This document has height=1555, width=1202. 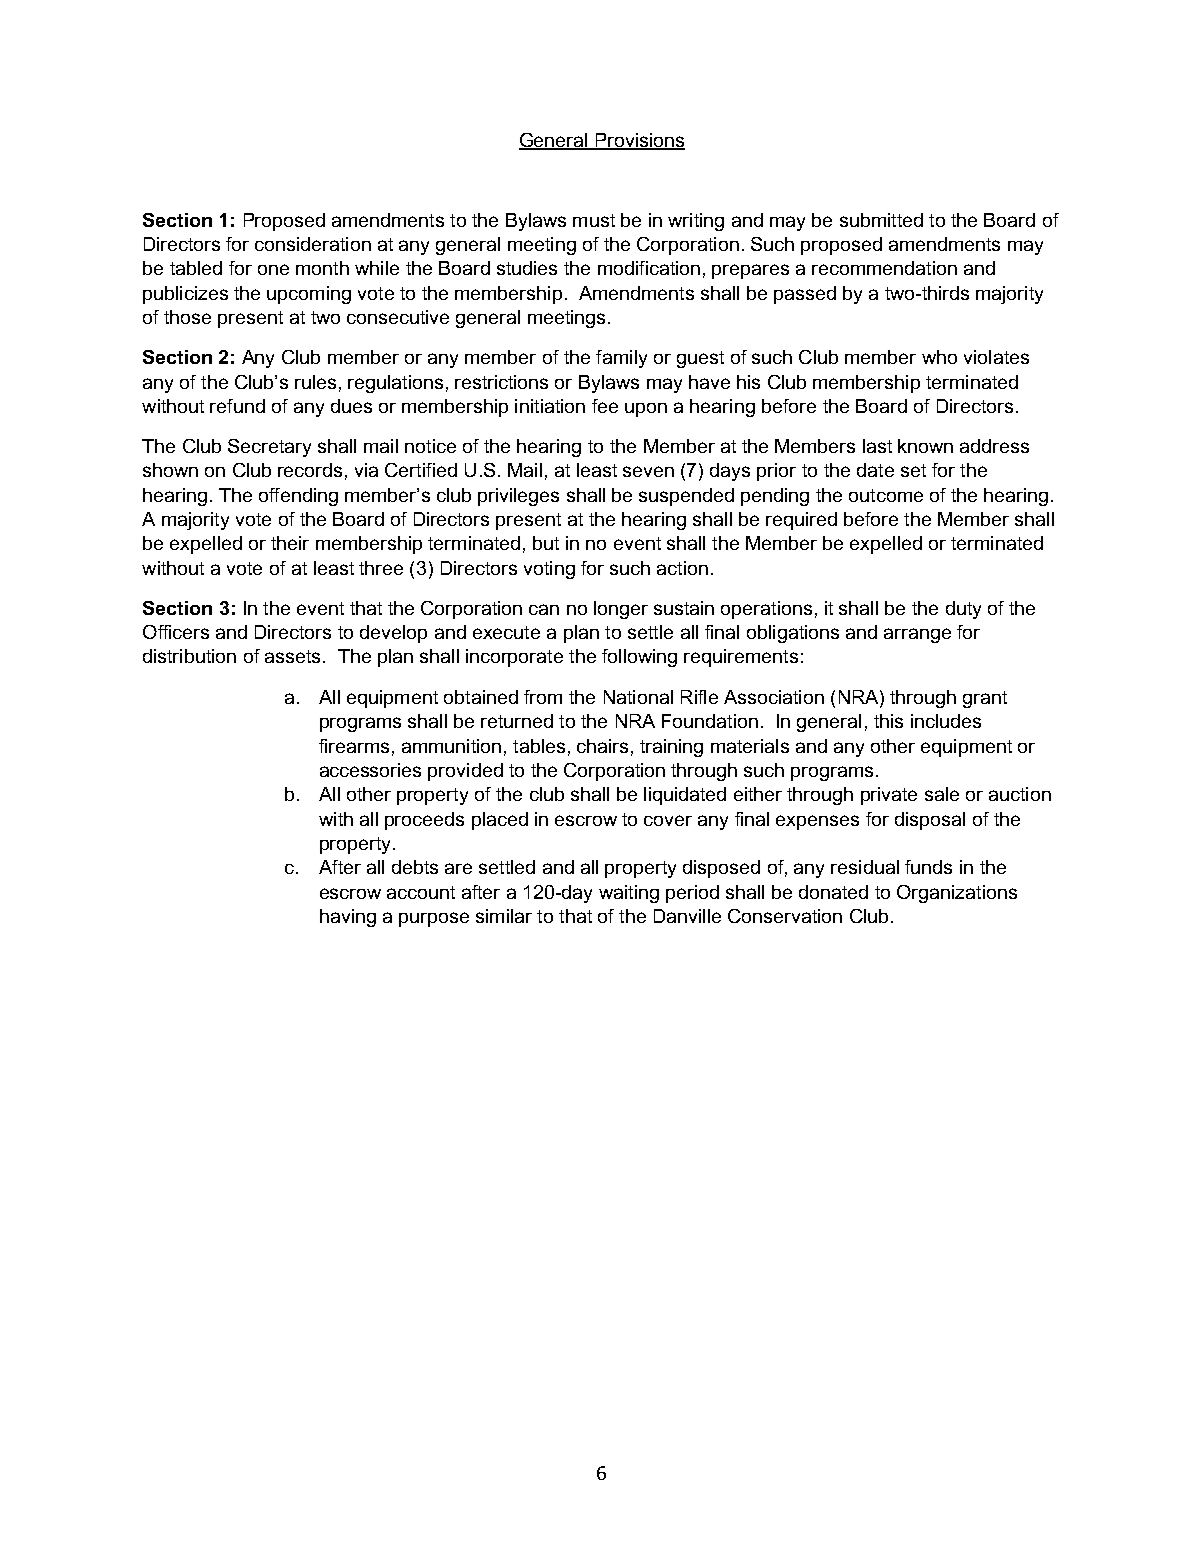 I want to click on who, so click(x=939, y=357).
